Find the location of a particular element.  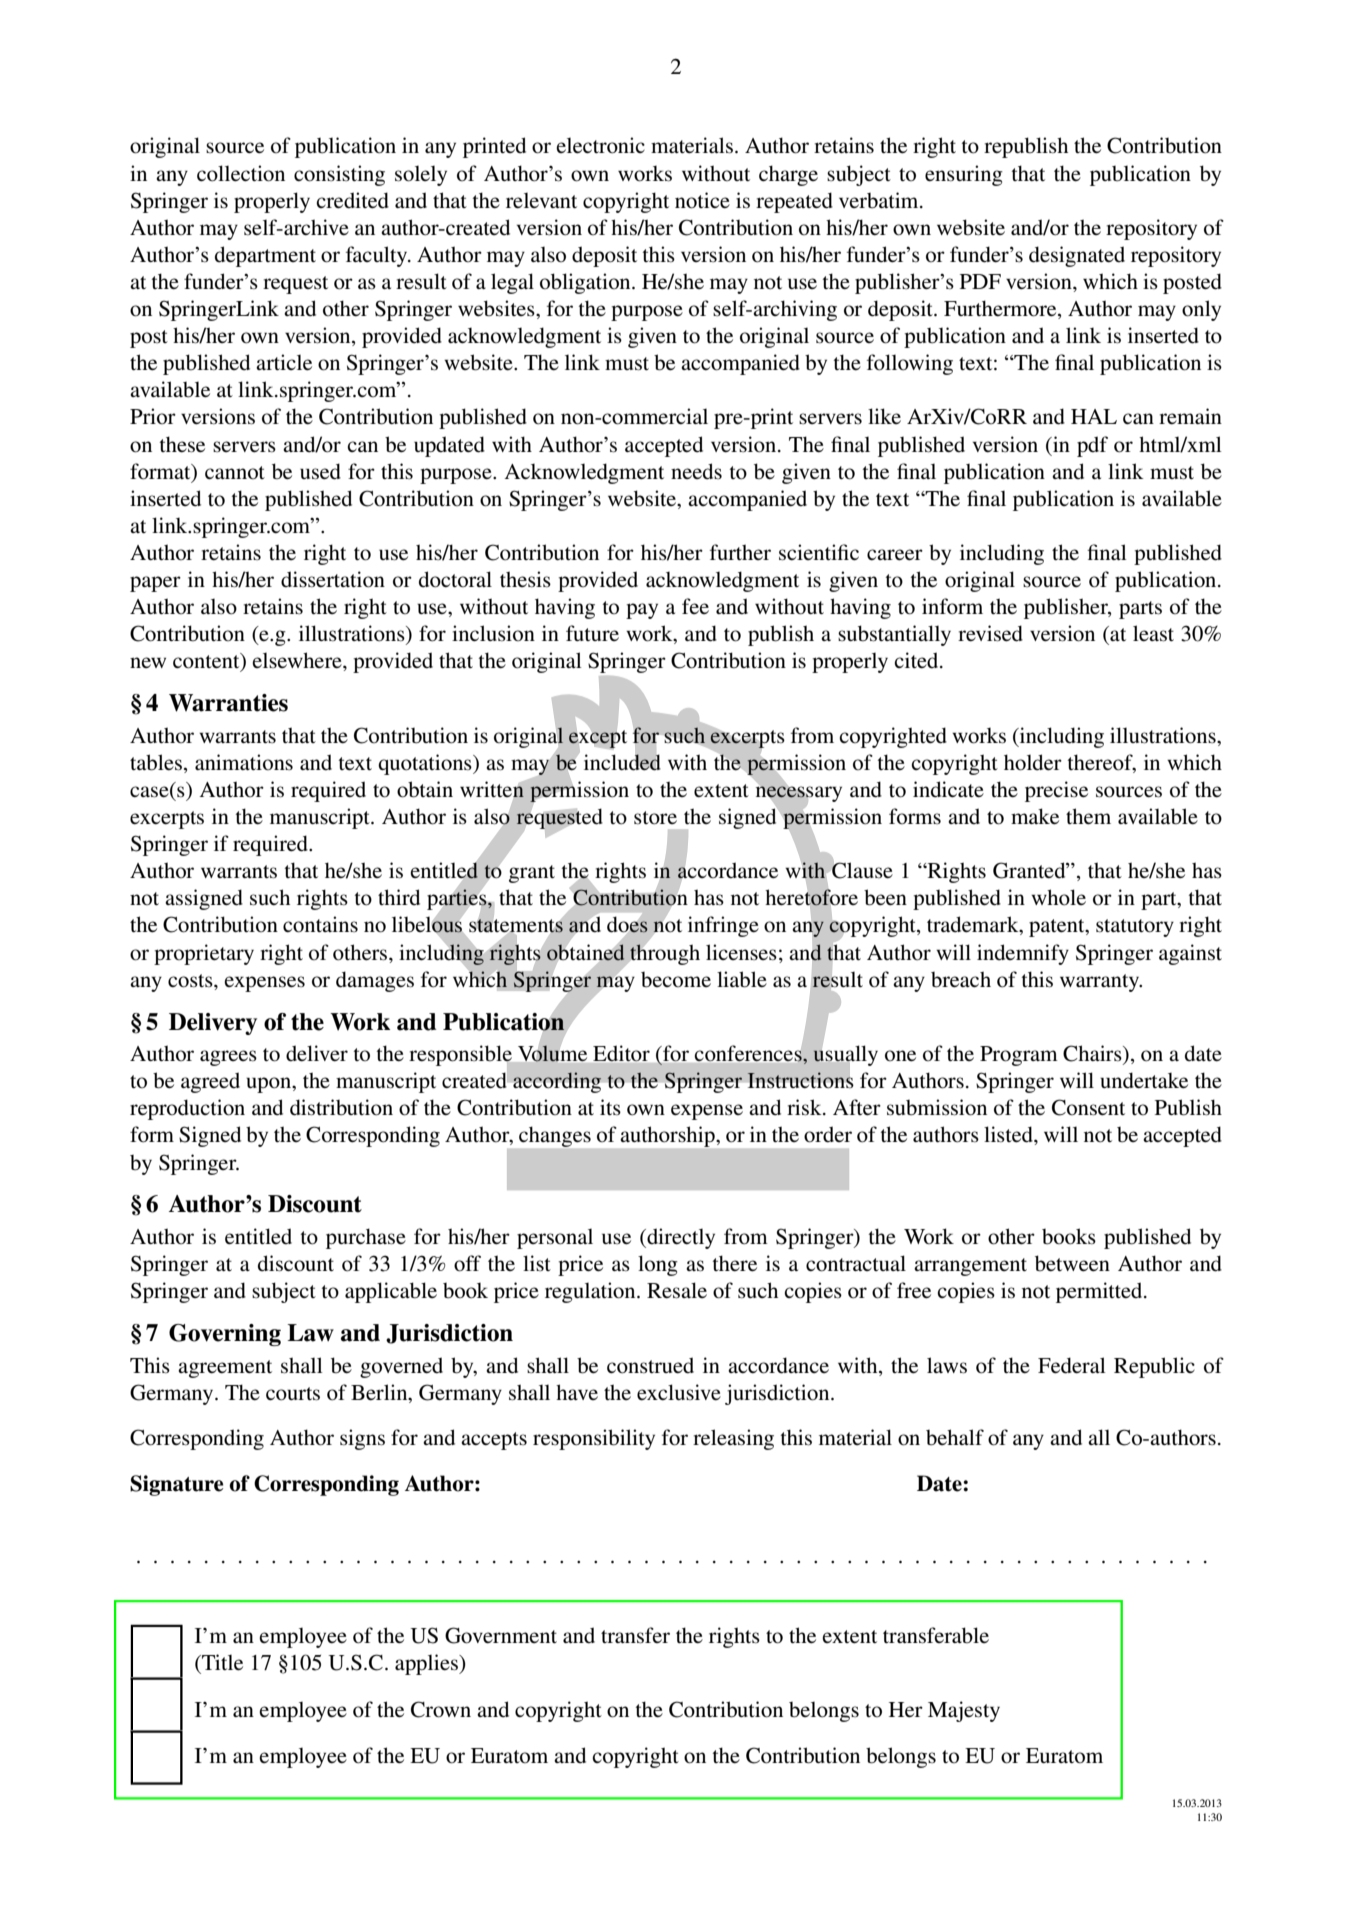

applies is located at coordinates (427, 1664).
